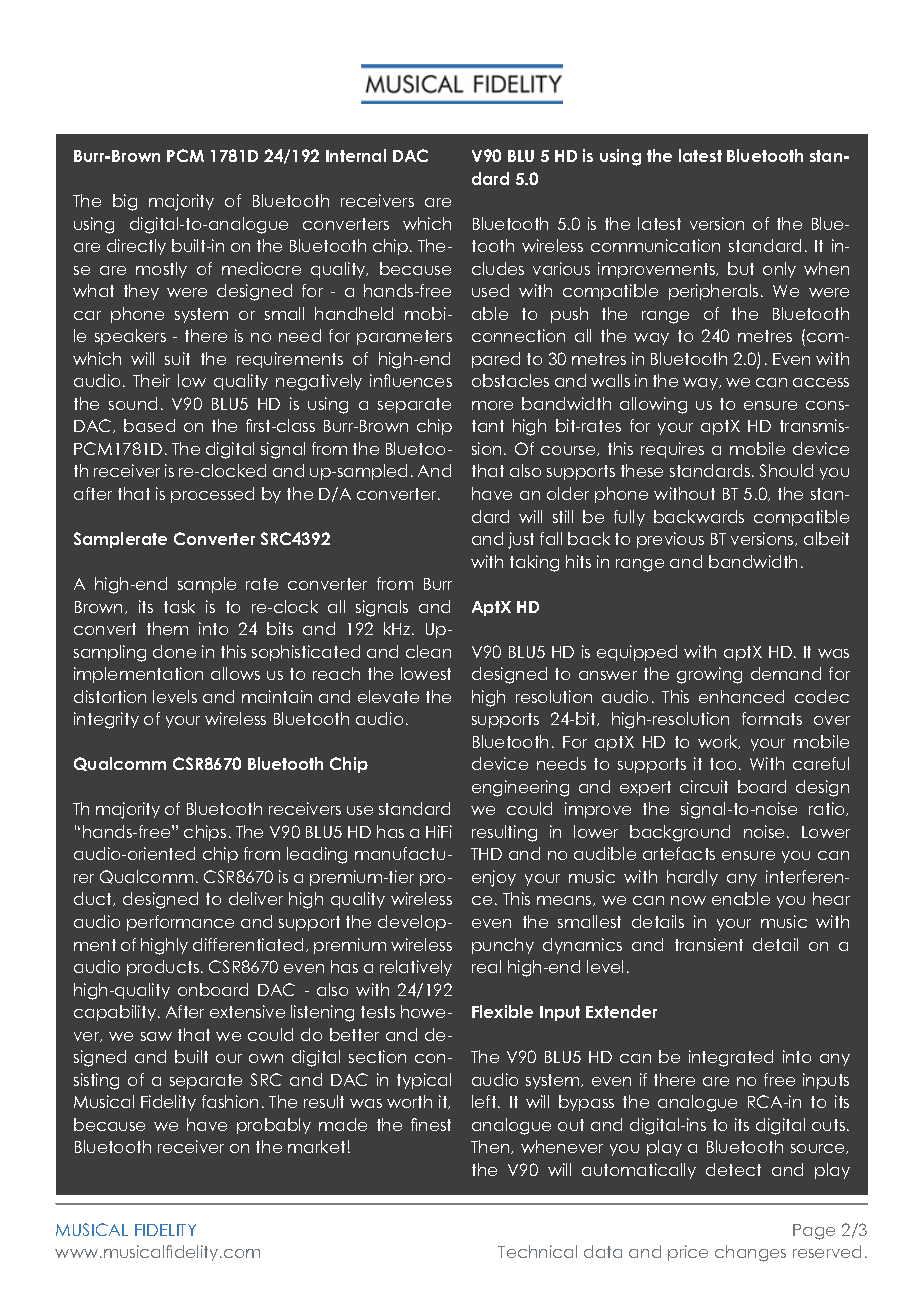 The width and height of the image is (924, 1308). What do you see at coordinates (125, 202) in the image?
I see `big` at bounding box center [125, 202].
